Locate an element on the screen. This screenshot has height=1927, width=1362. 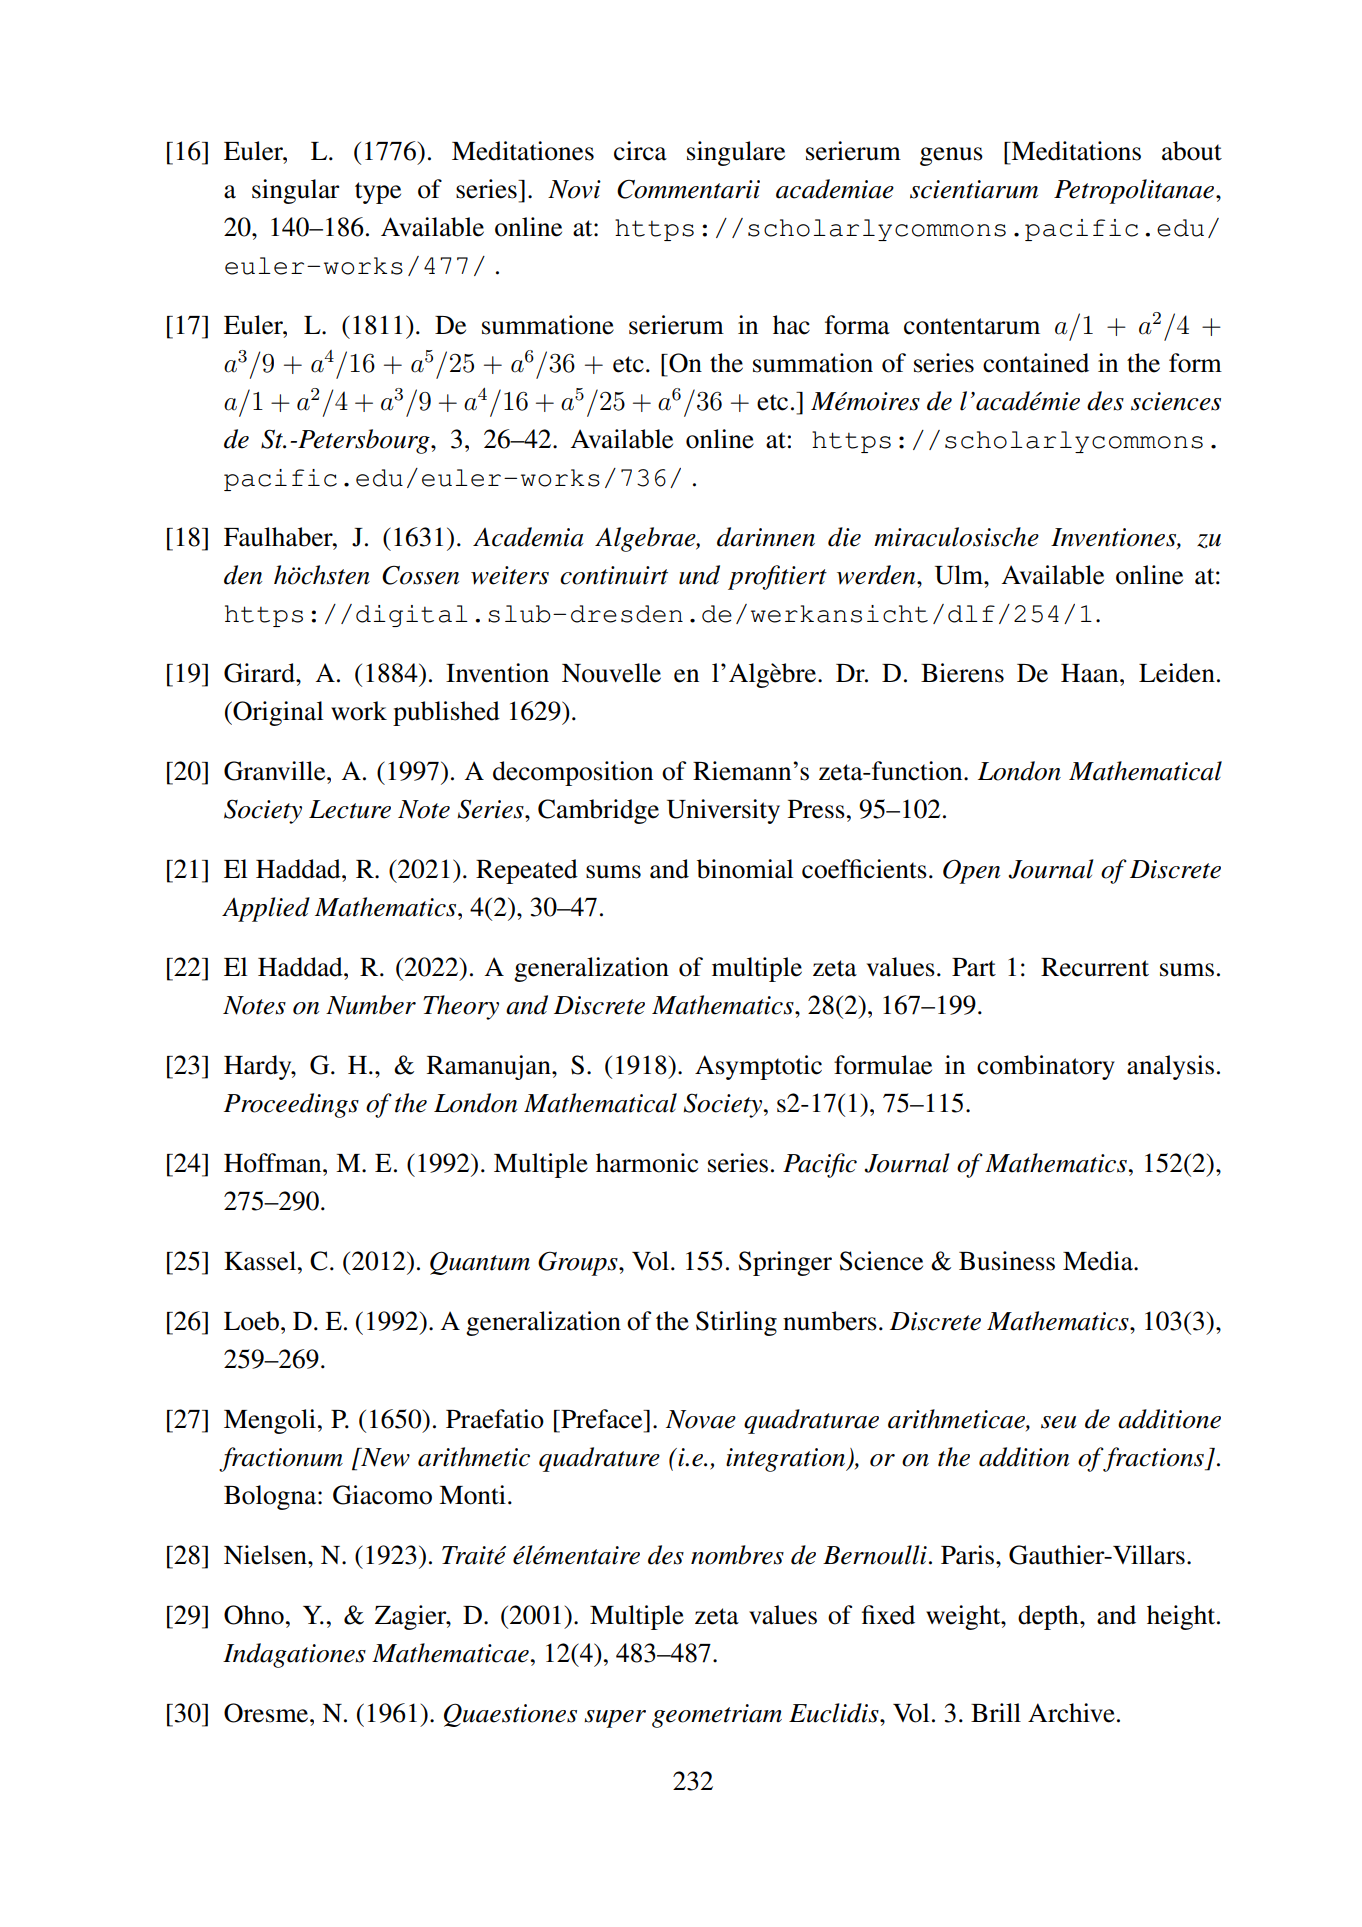
type is located at coordinates (378, 193).
